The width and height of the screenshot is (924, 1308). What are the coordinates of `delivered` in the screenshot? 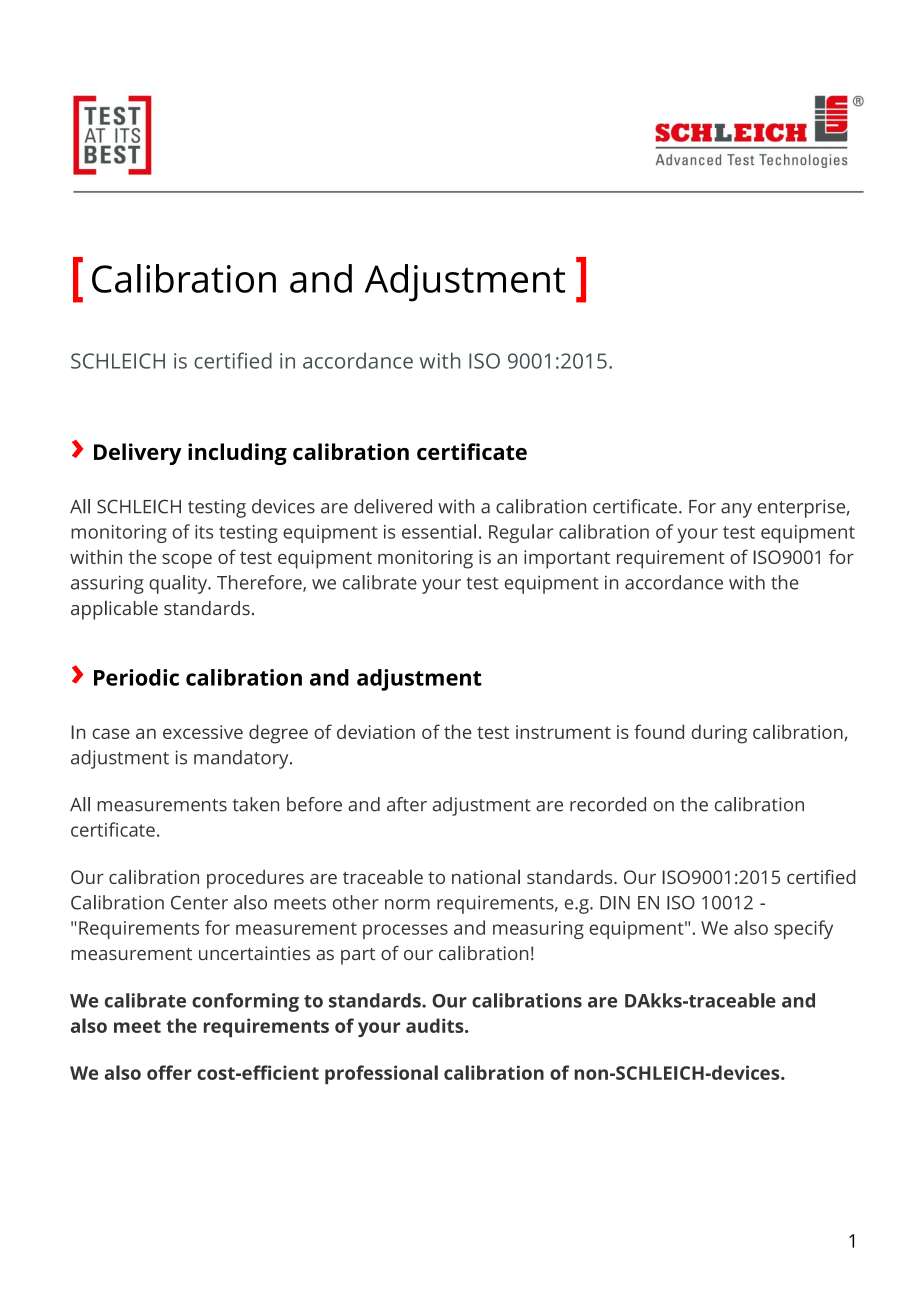 It's located at (393, 506).
